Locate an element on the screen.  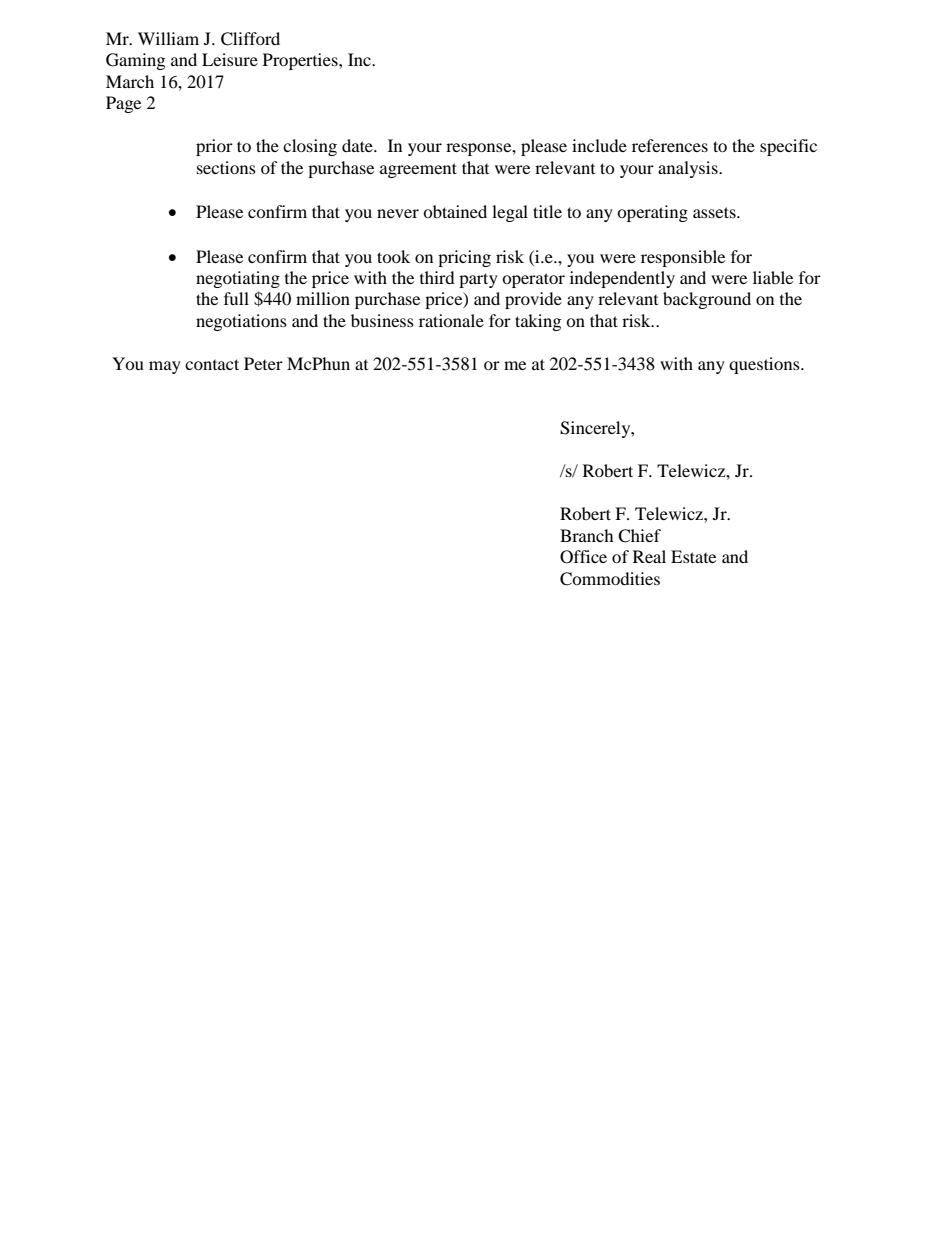
Estate is located at coordinates (693, 556).
